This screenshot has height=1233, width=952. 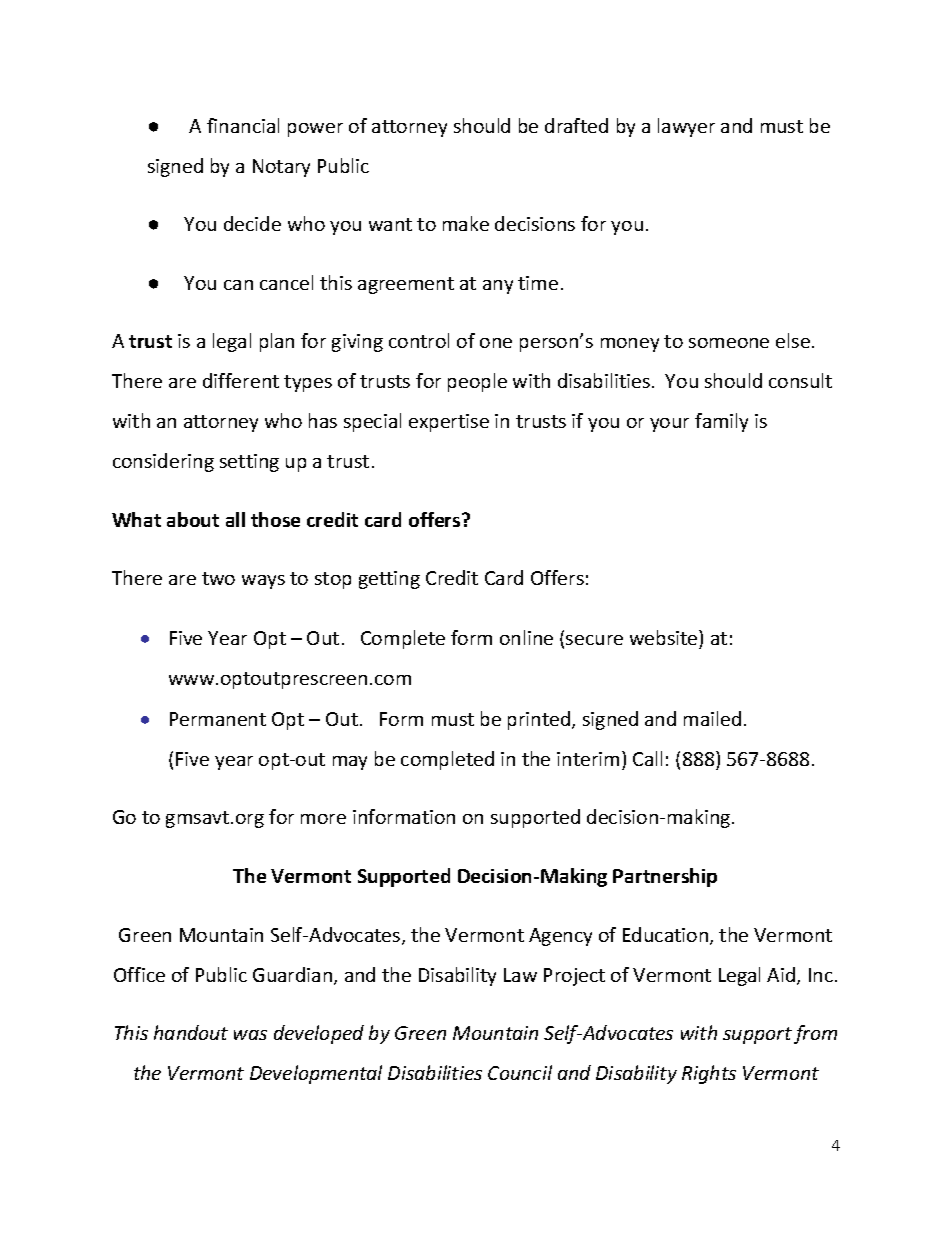 What do you see at coordinates (588, 759) in the screenshot?
I see `interim` at bounding box center [588, 759].
